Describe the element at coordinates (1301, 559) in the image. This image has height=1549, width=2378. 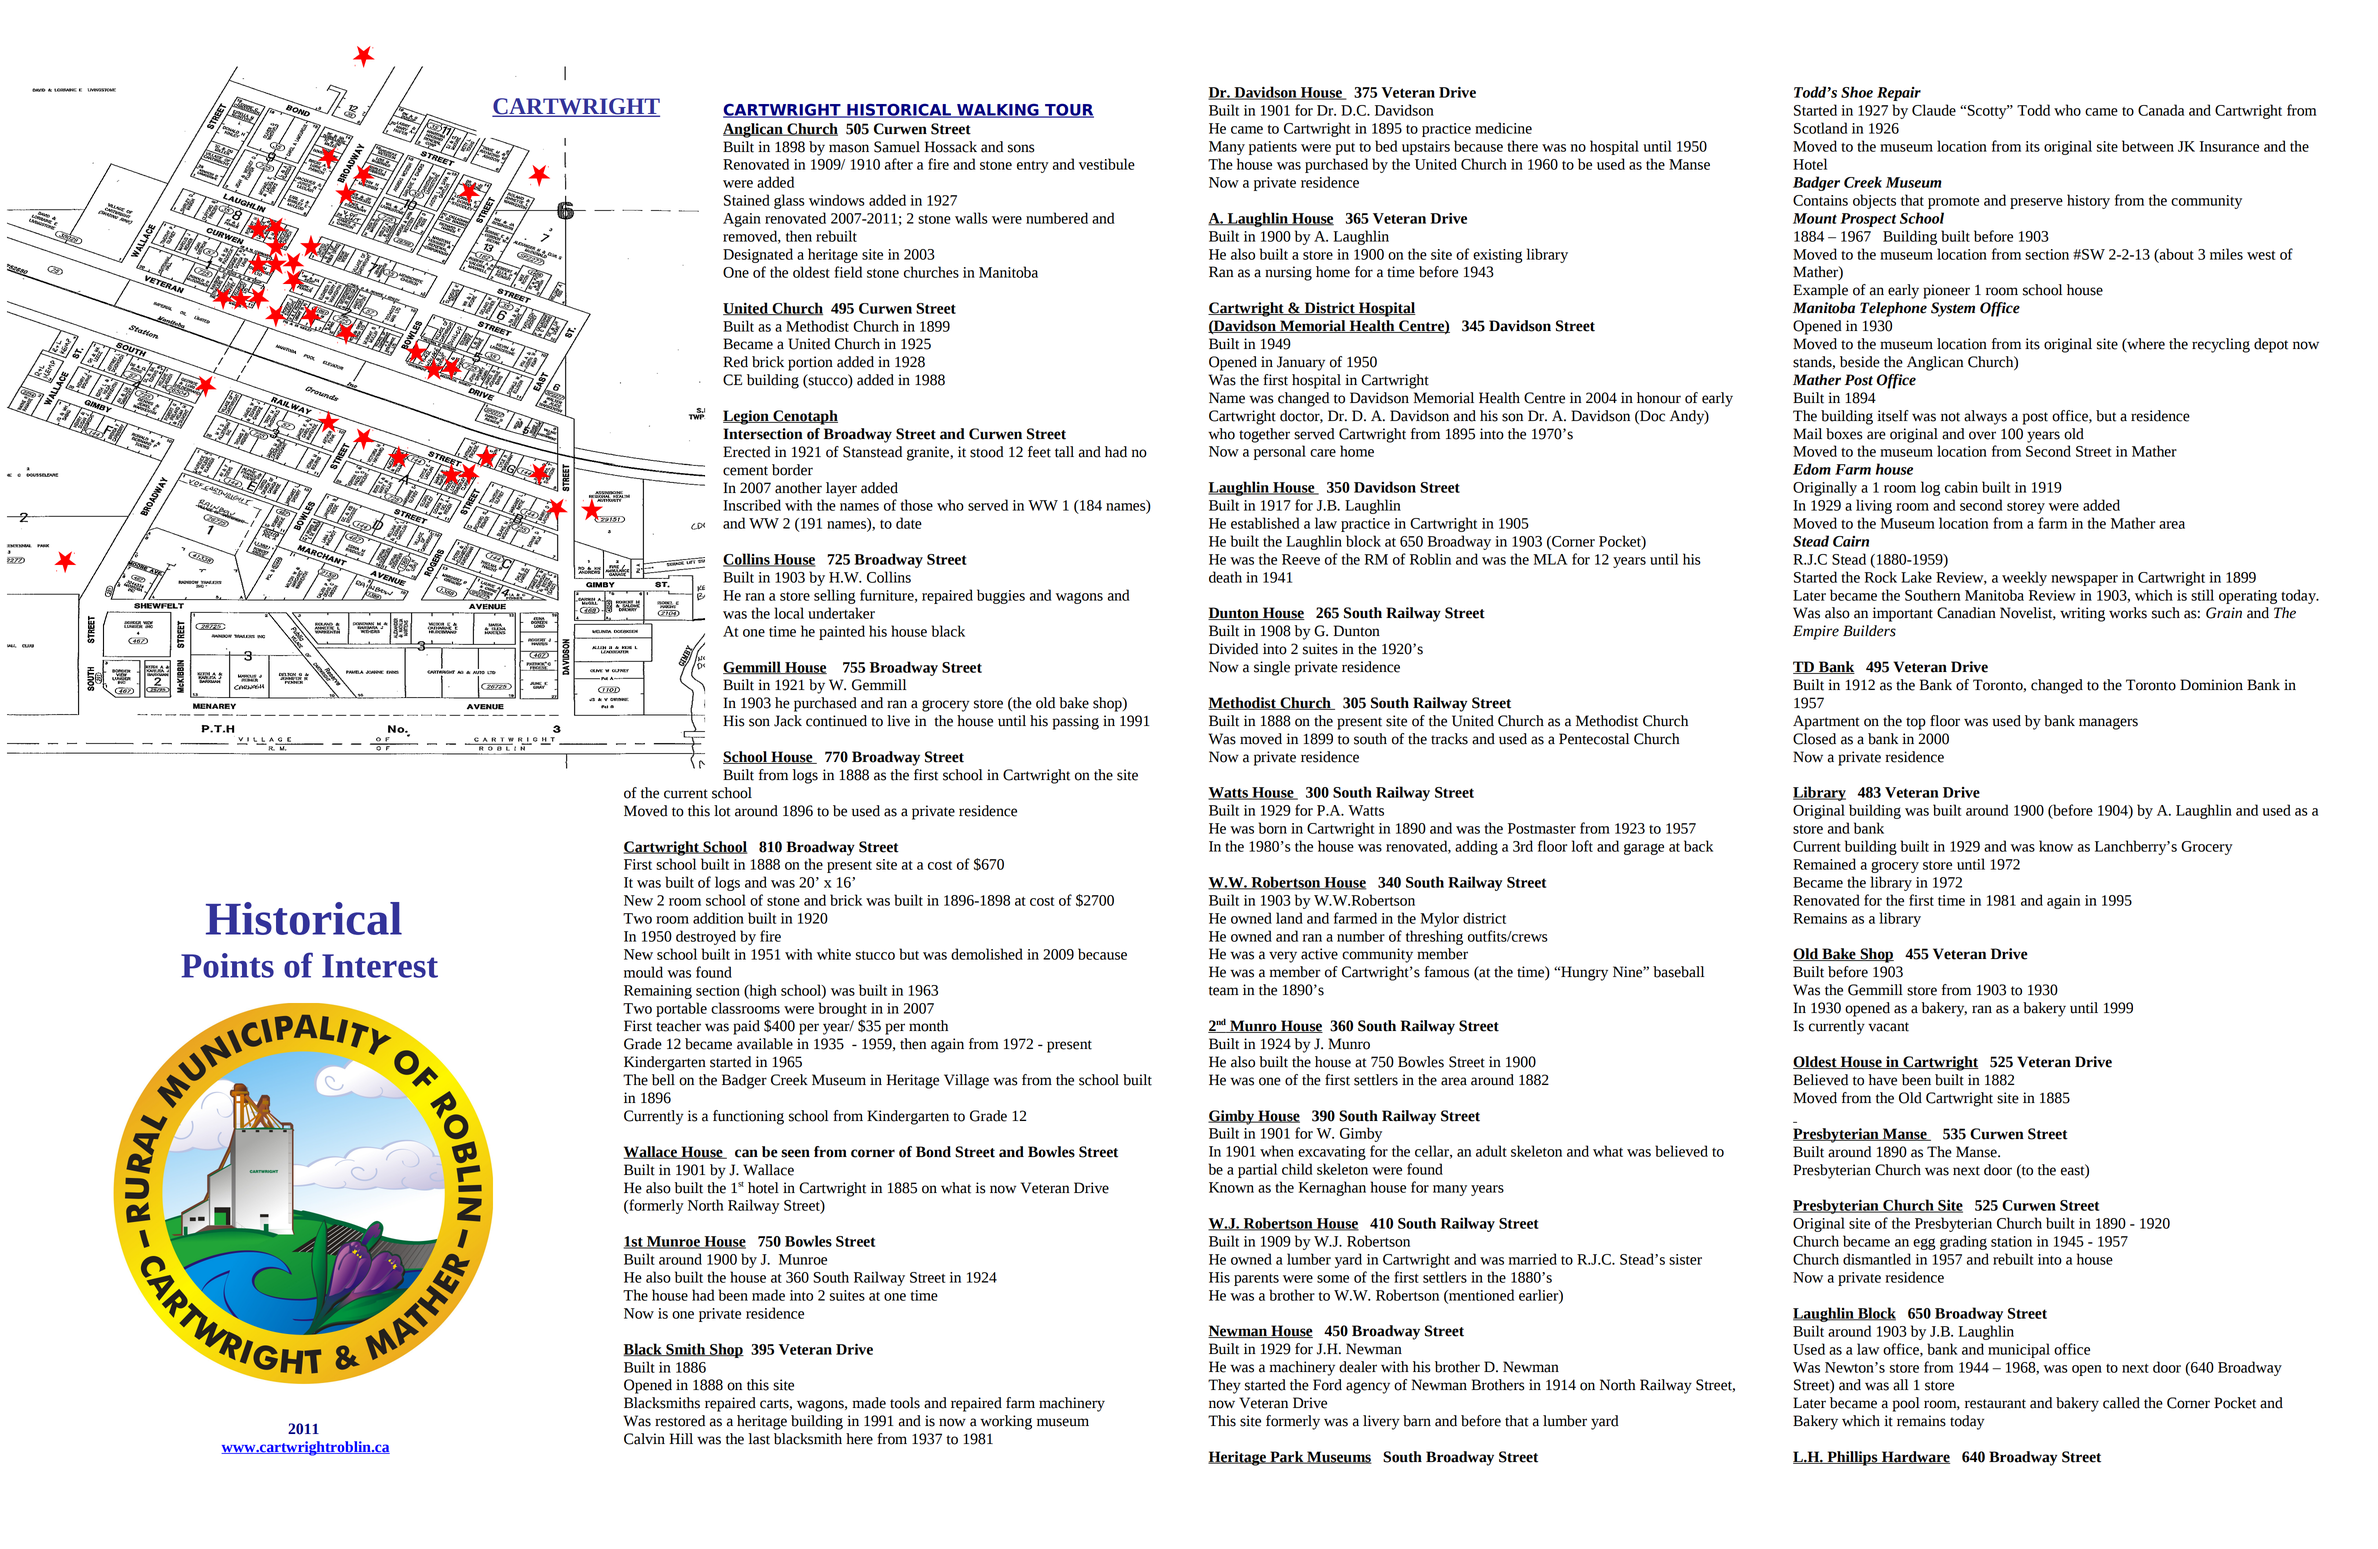
I see `Reeve` at that location.
